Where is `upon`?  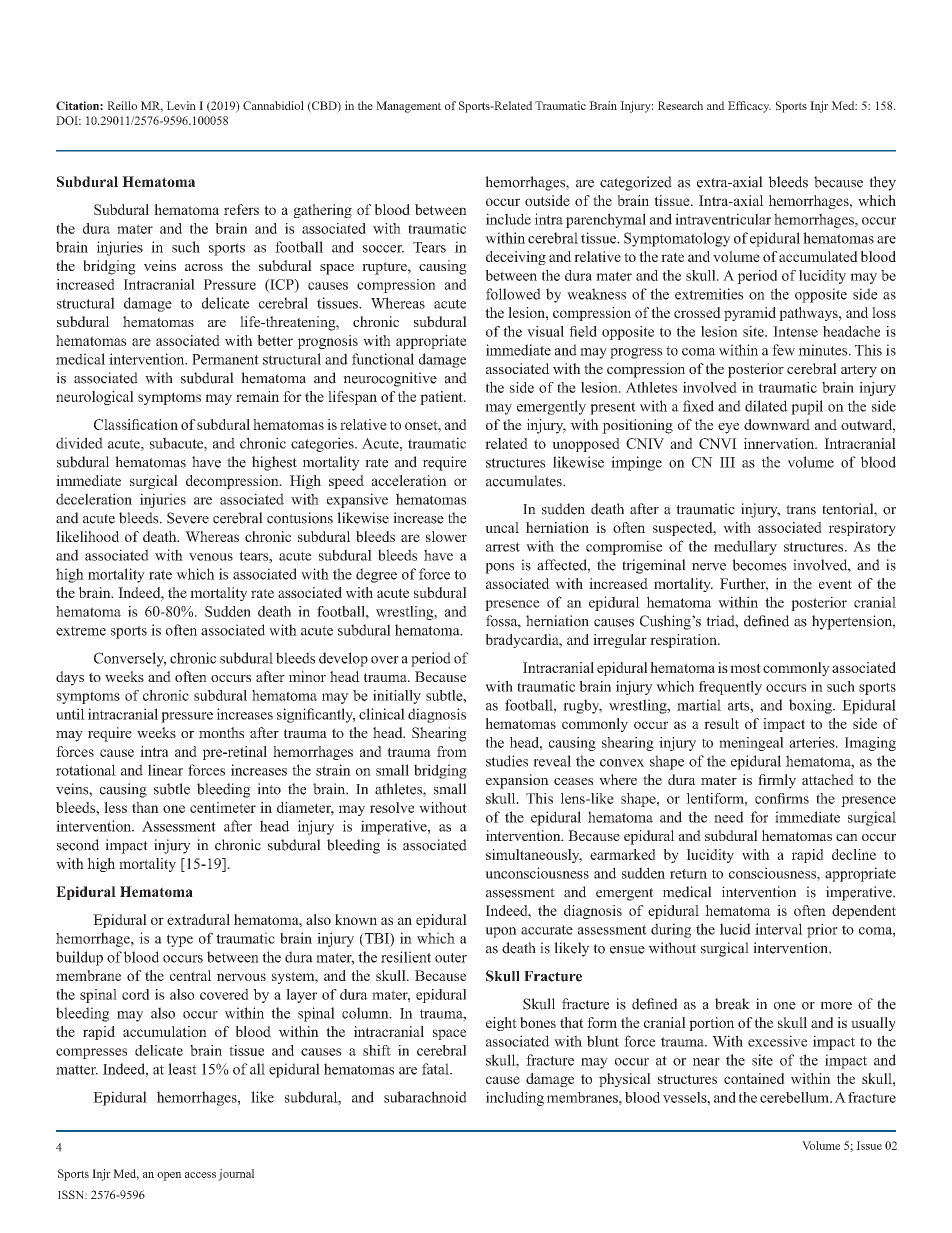
upon is located at coordinates (501, 932).
